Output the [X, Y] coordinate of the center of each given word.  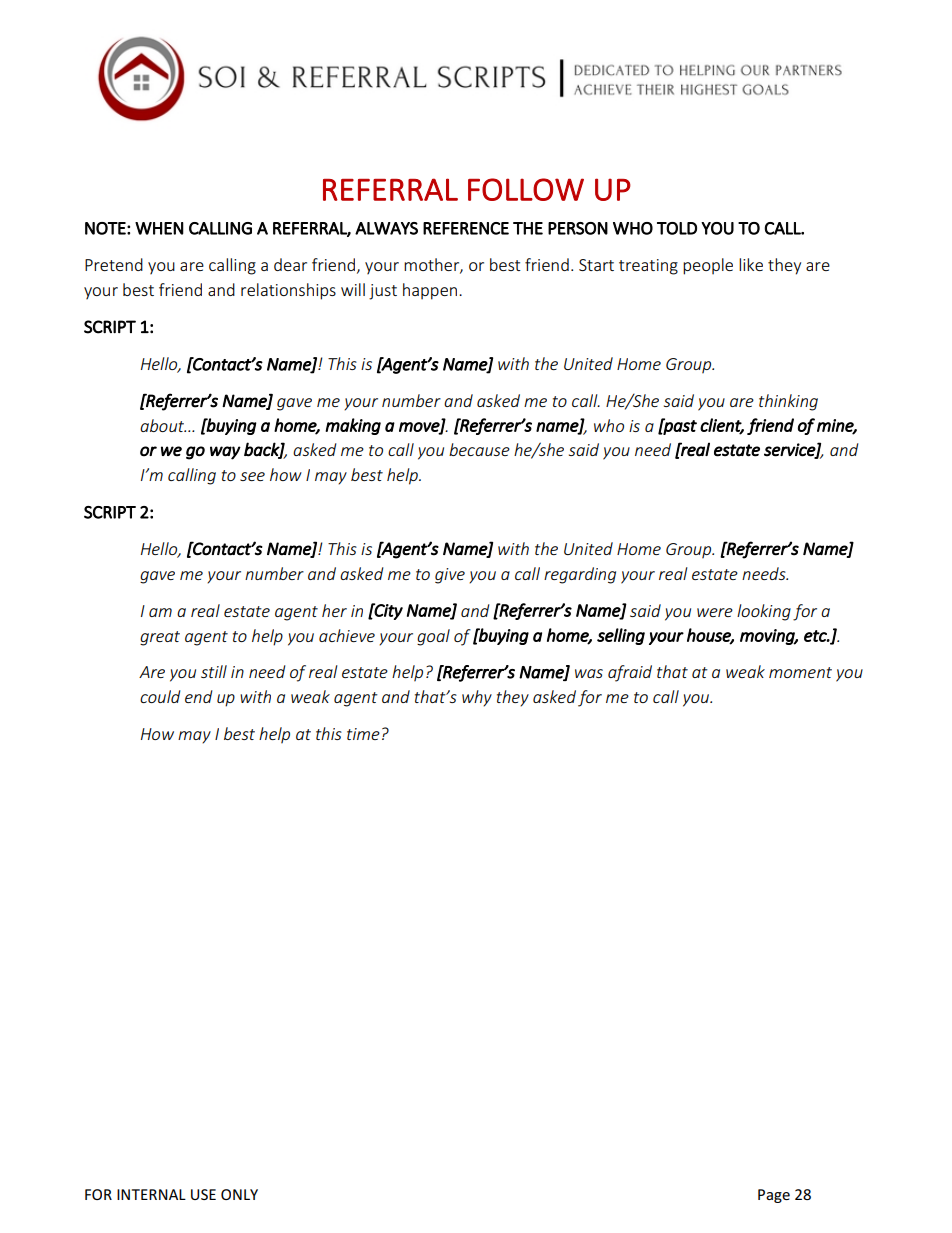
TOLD [677, 228]
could [160, 696]
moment [800, 672]
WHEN [159, 228]
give [450, 576]
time [363, 734]
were [715, 612]
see [252, 476]
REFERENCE [466, 228]
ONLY [239, 1194]
